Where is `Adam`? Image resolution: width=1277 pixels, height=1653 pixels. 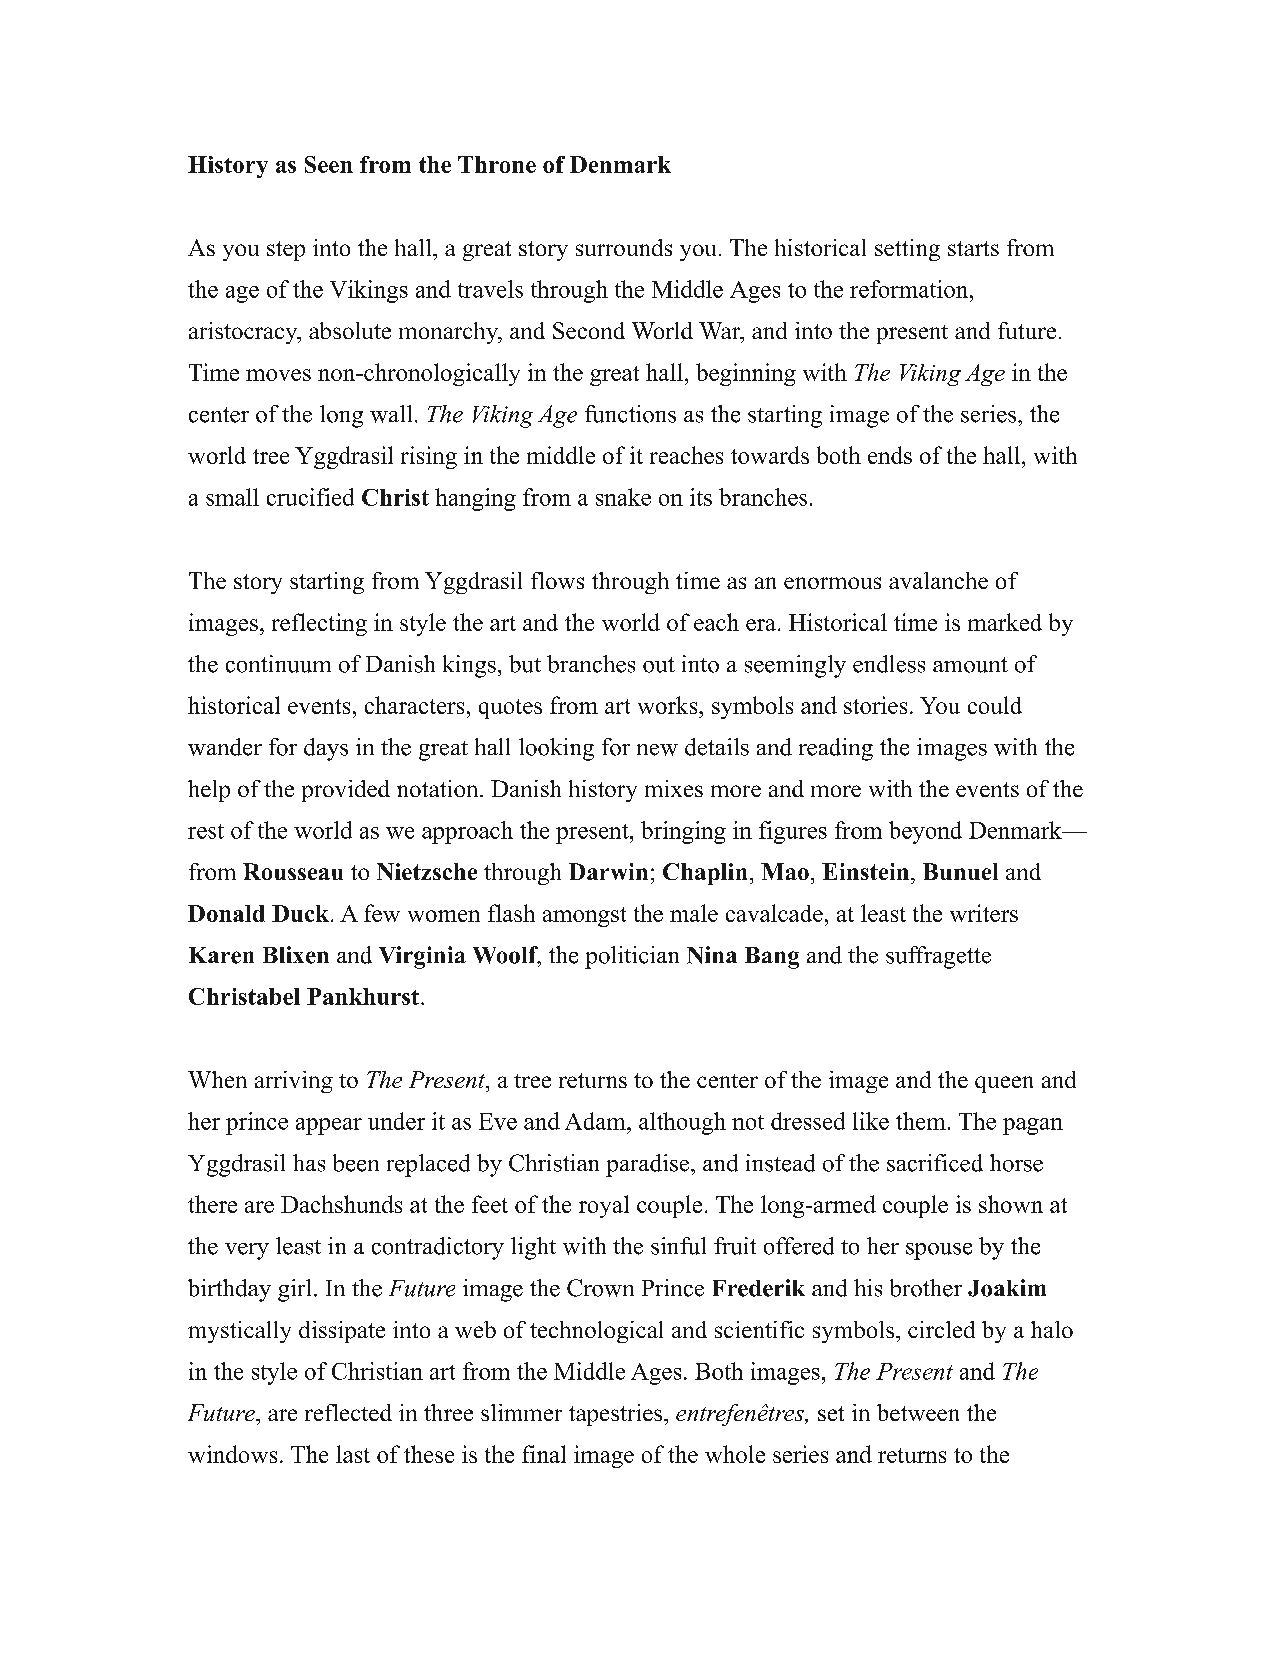 Adam is located at coordinates (596, 1121).
